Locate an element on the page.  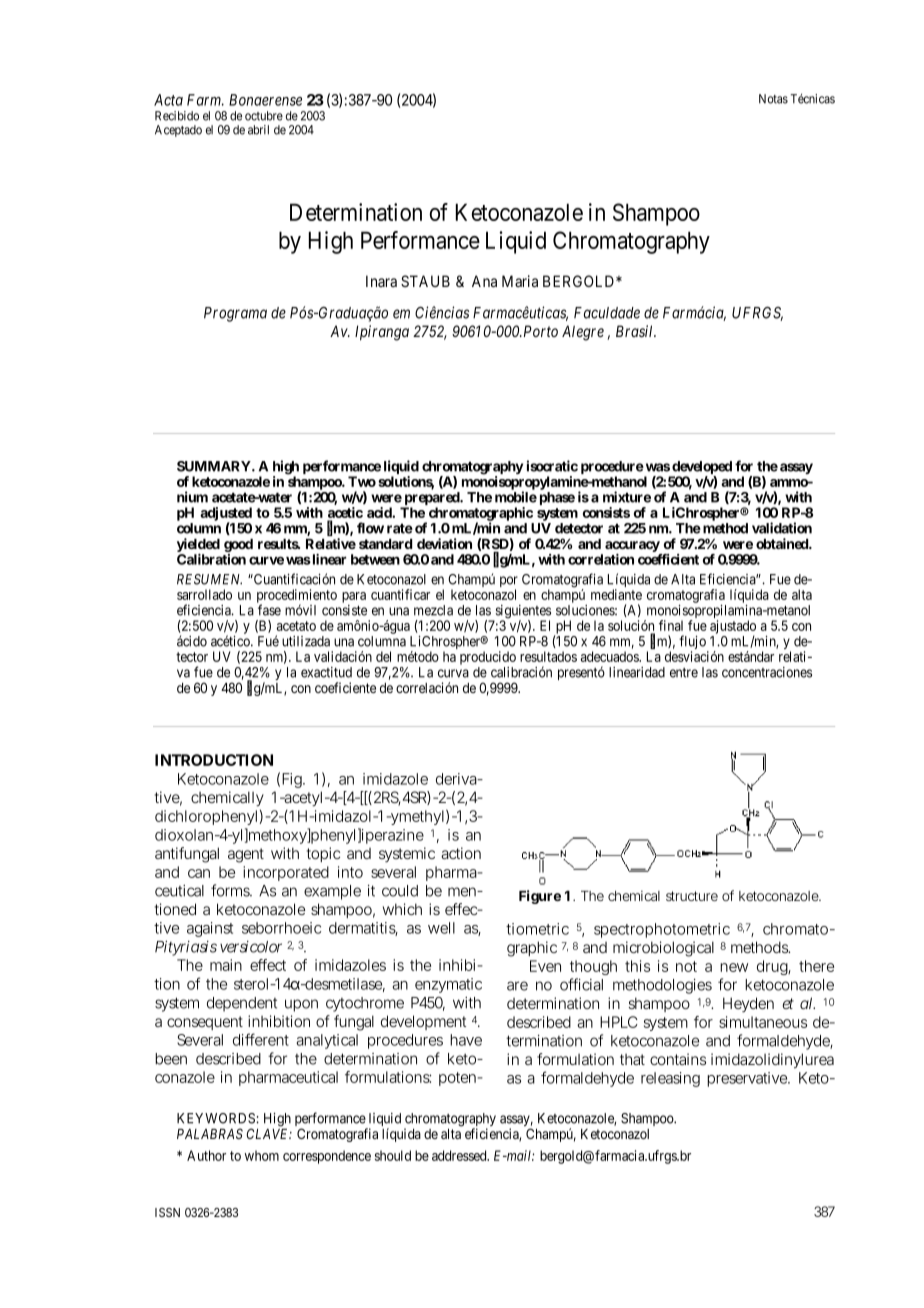
fase is located at coordinates (269, 610).
